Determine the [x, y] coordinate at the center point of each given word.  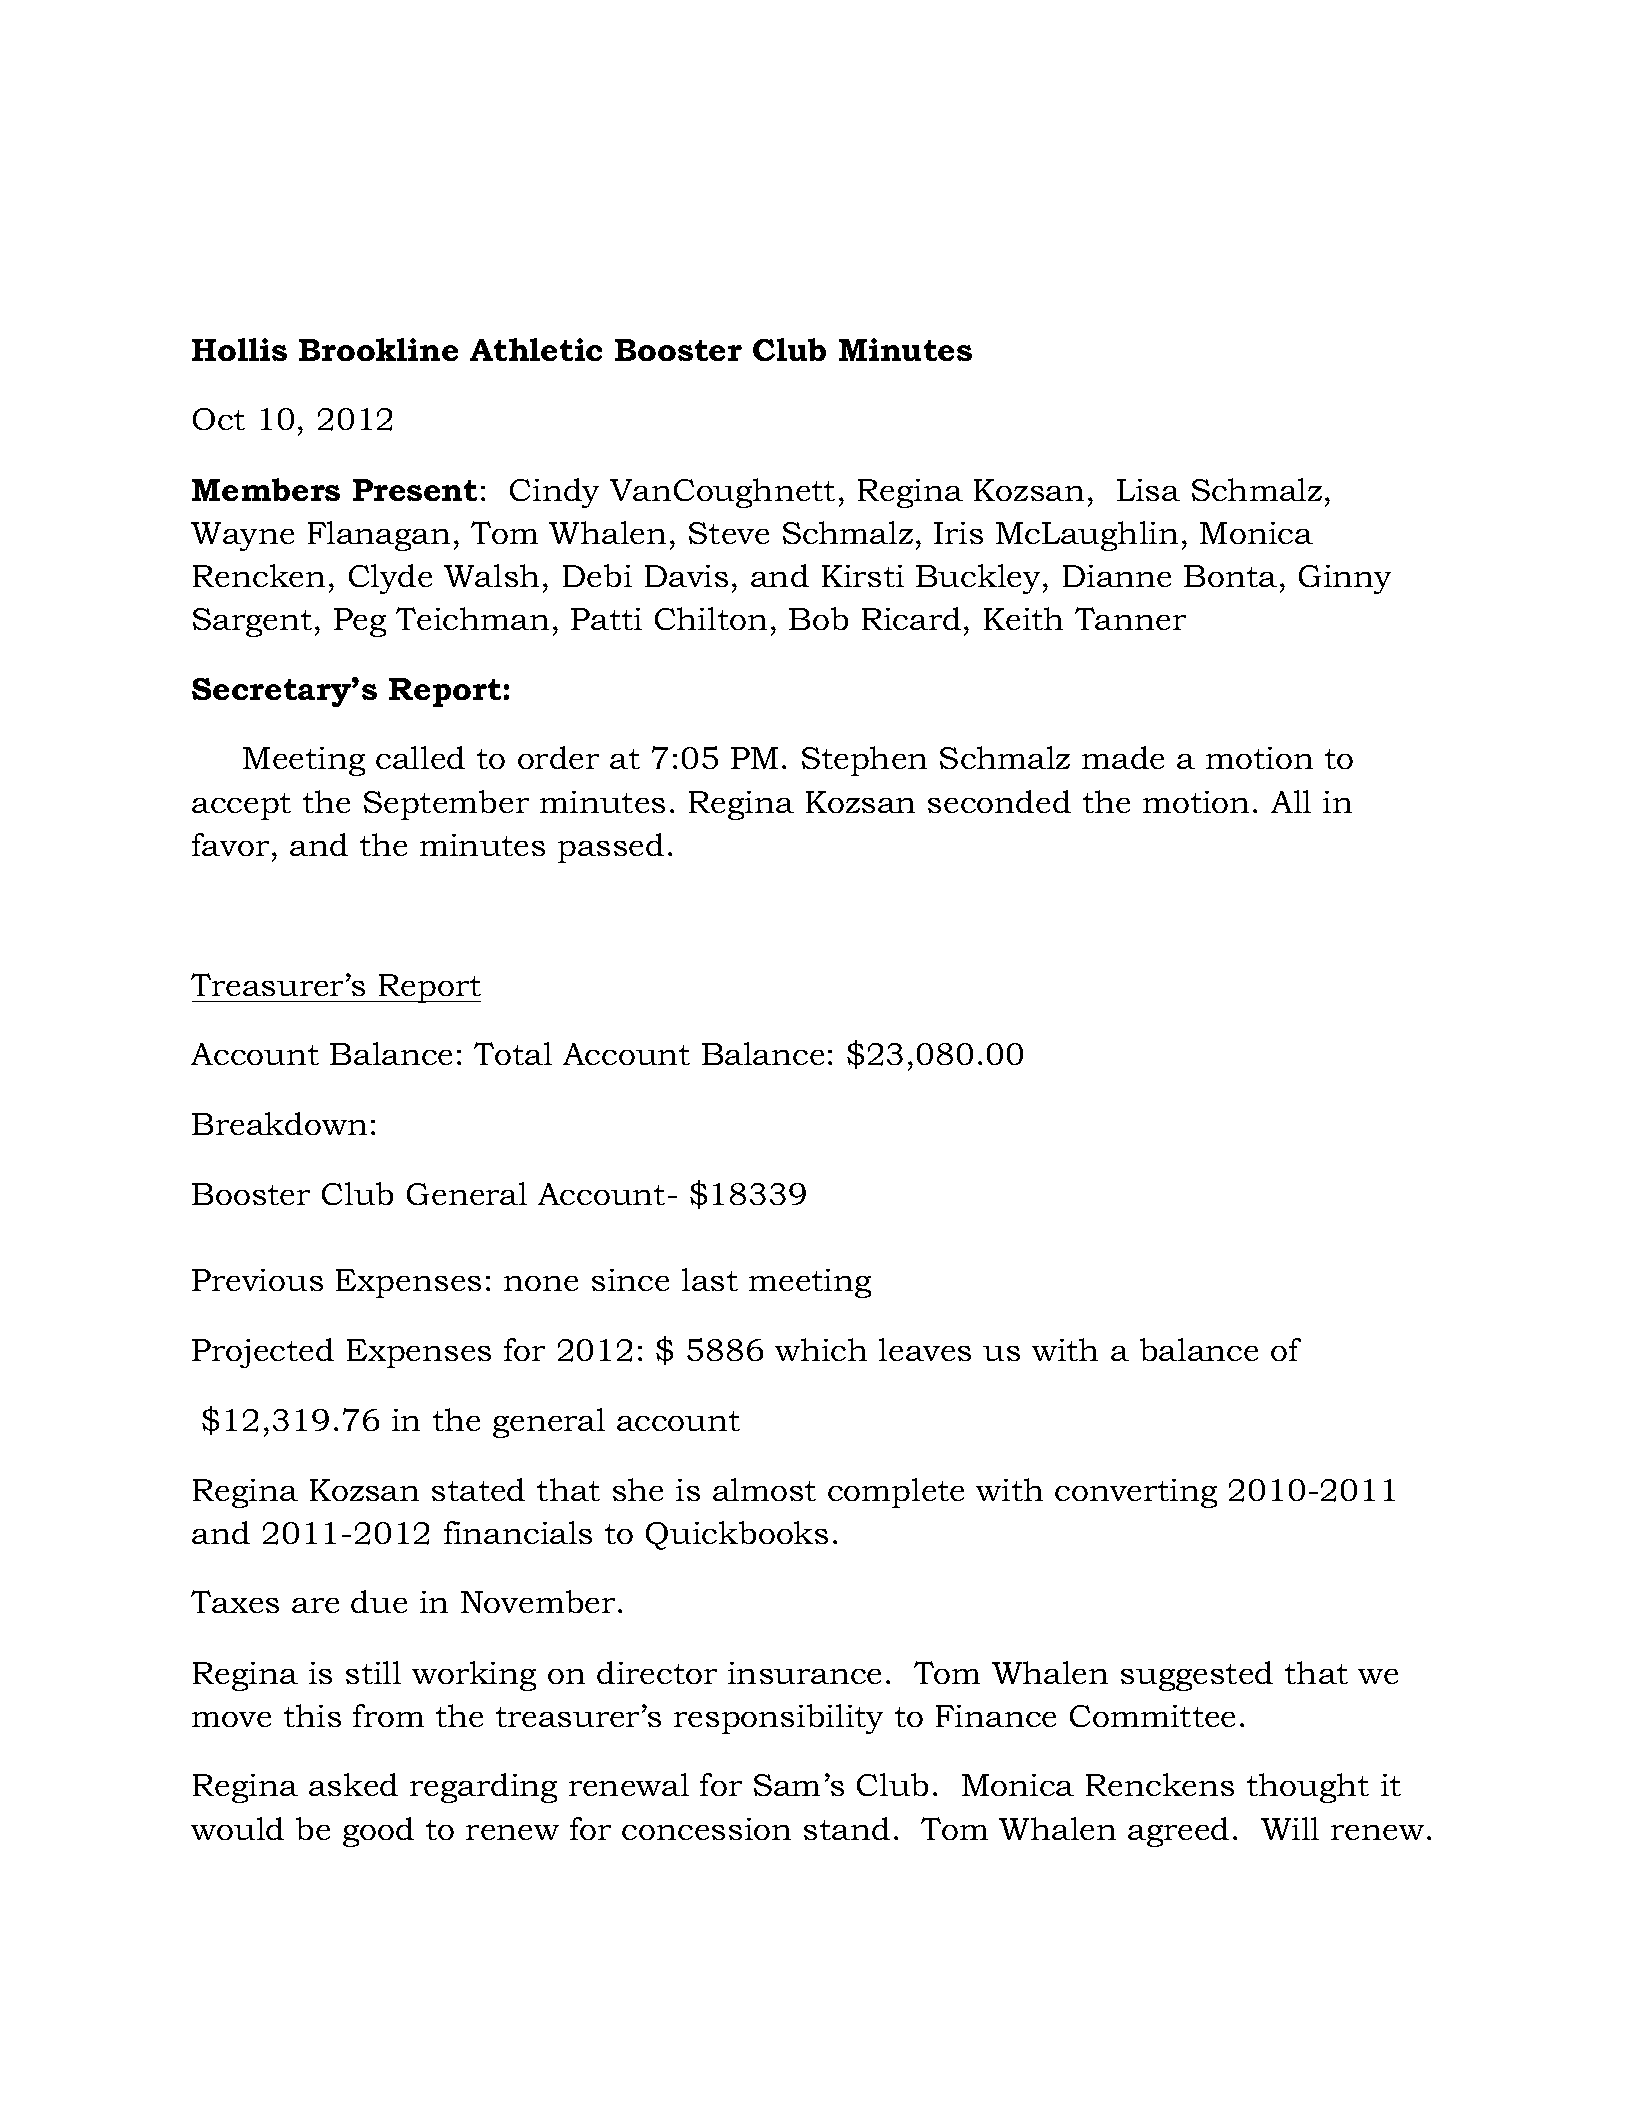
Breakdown [279, 1123]
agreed [1178, 1832]
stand [847, 1828]
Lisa [1148, 490]
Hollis [239, 349]
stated [478, 1489]
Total [513, 1053]
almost [764, 1489]
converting [1136, 1493]
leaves [925, 1349]
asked [353, 1784]
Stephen [864, 761]
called [420, 757]
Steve [729, 533]
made [1123, 757]
